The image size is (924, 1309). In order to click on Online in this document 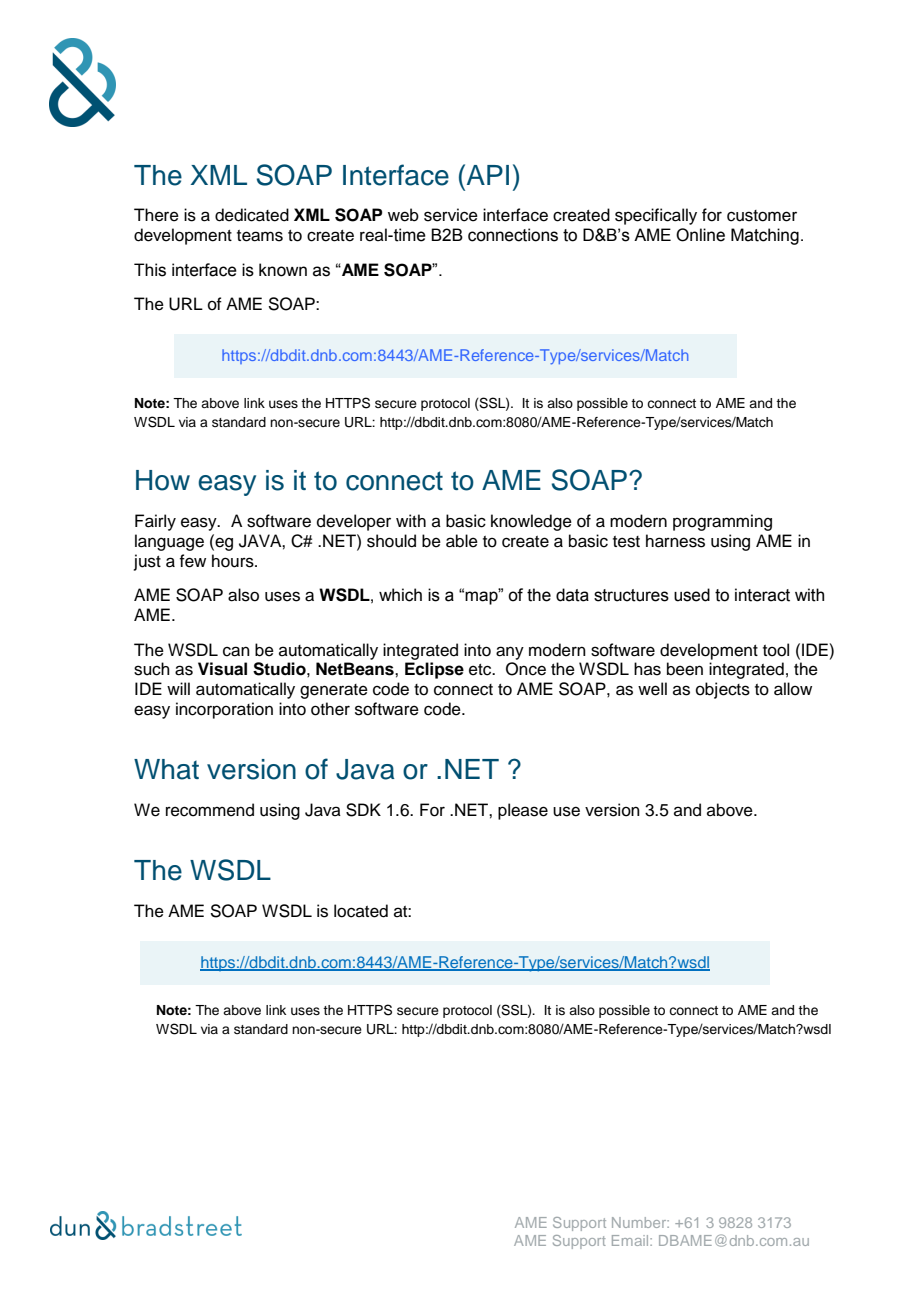, I will do `click(700, 235)`.
